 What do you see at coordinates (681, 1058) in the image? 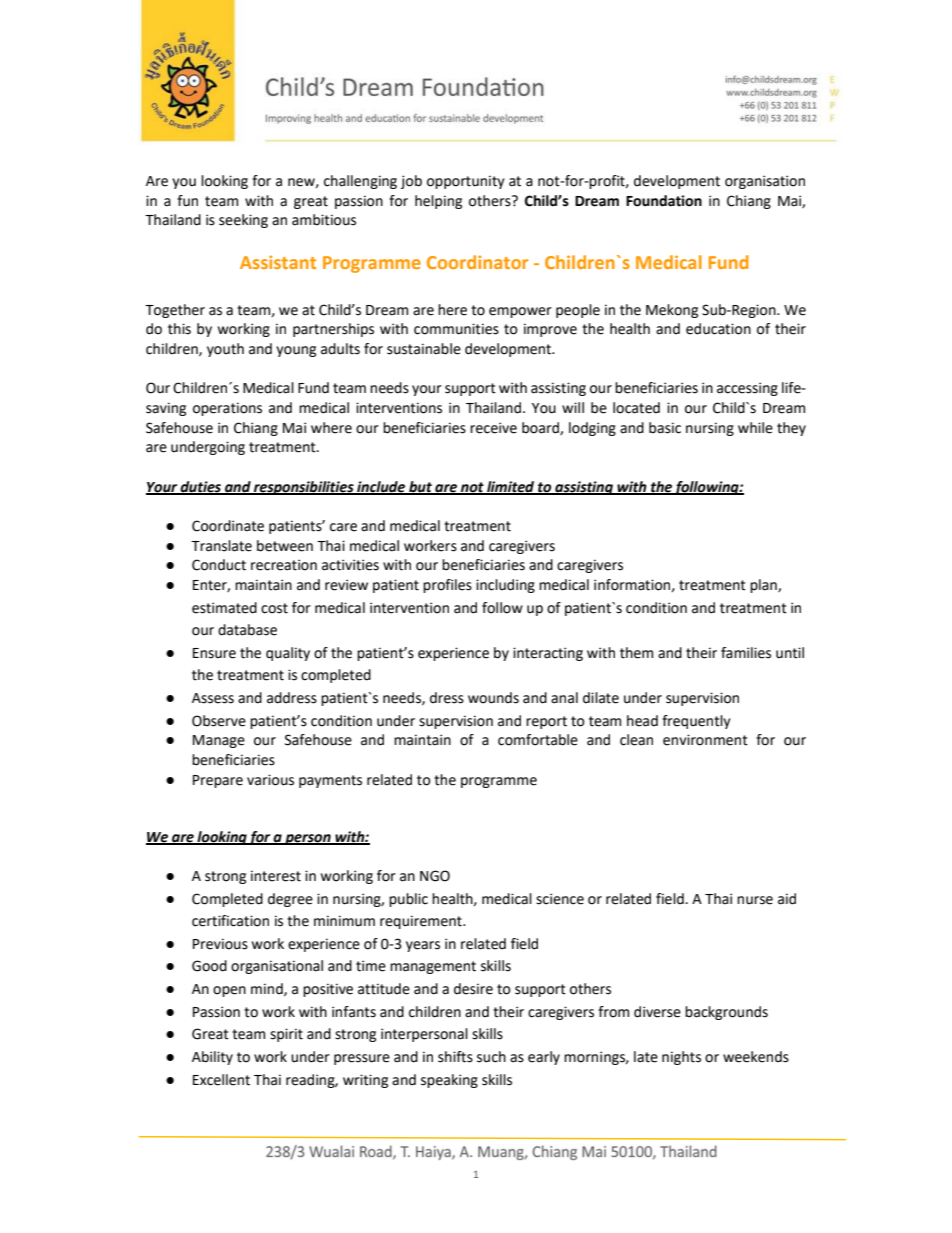
I see `nights` at bounding box center [681, 1058].
